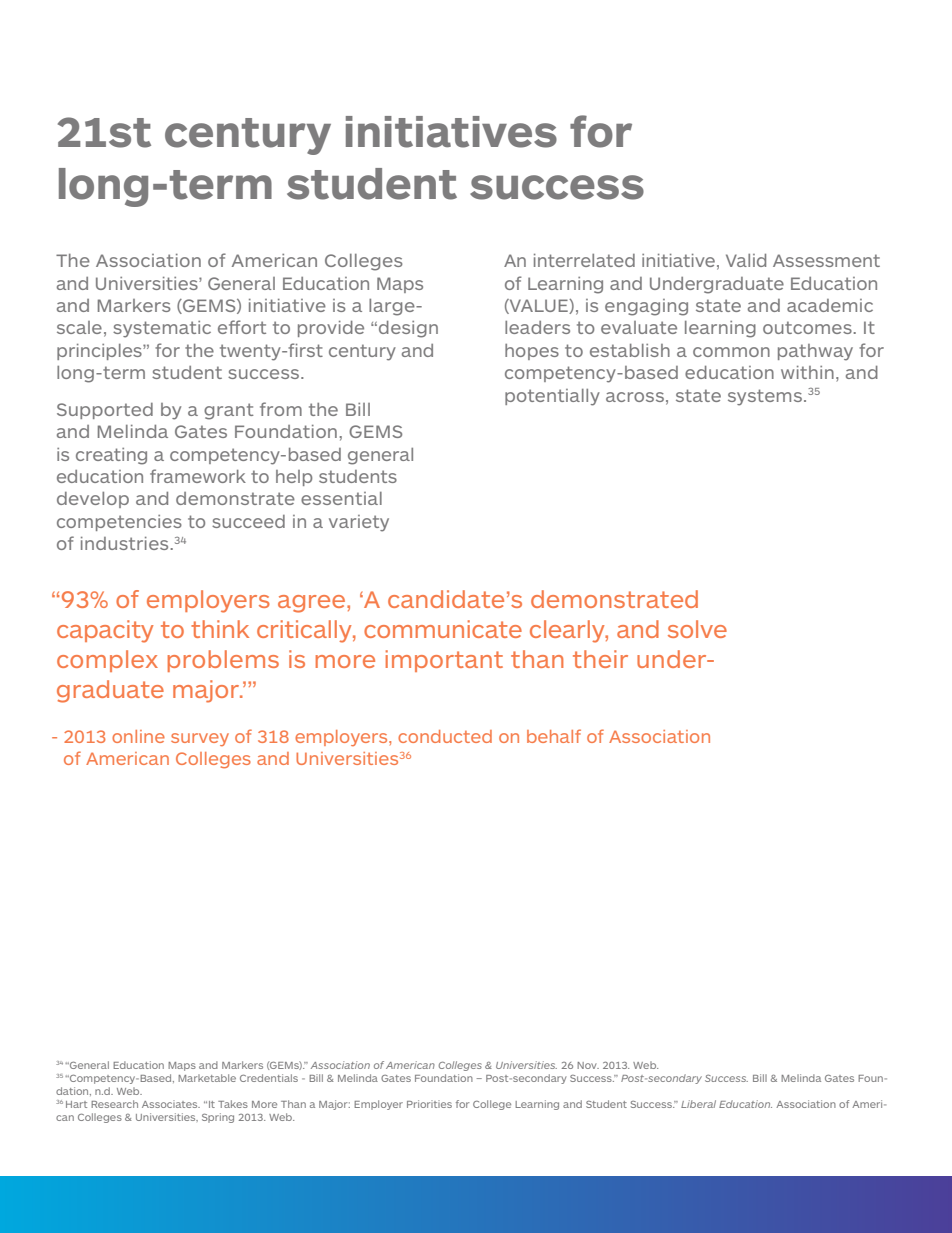 The image size is (952, 1233). Describe the element at coordinates (242, 327) in the image. I see `effort` at that location.
